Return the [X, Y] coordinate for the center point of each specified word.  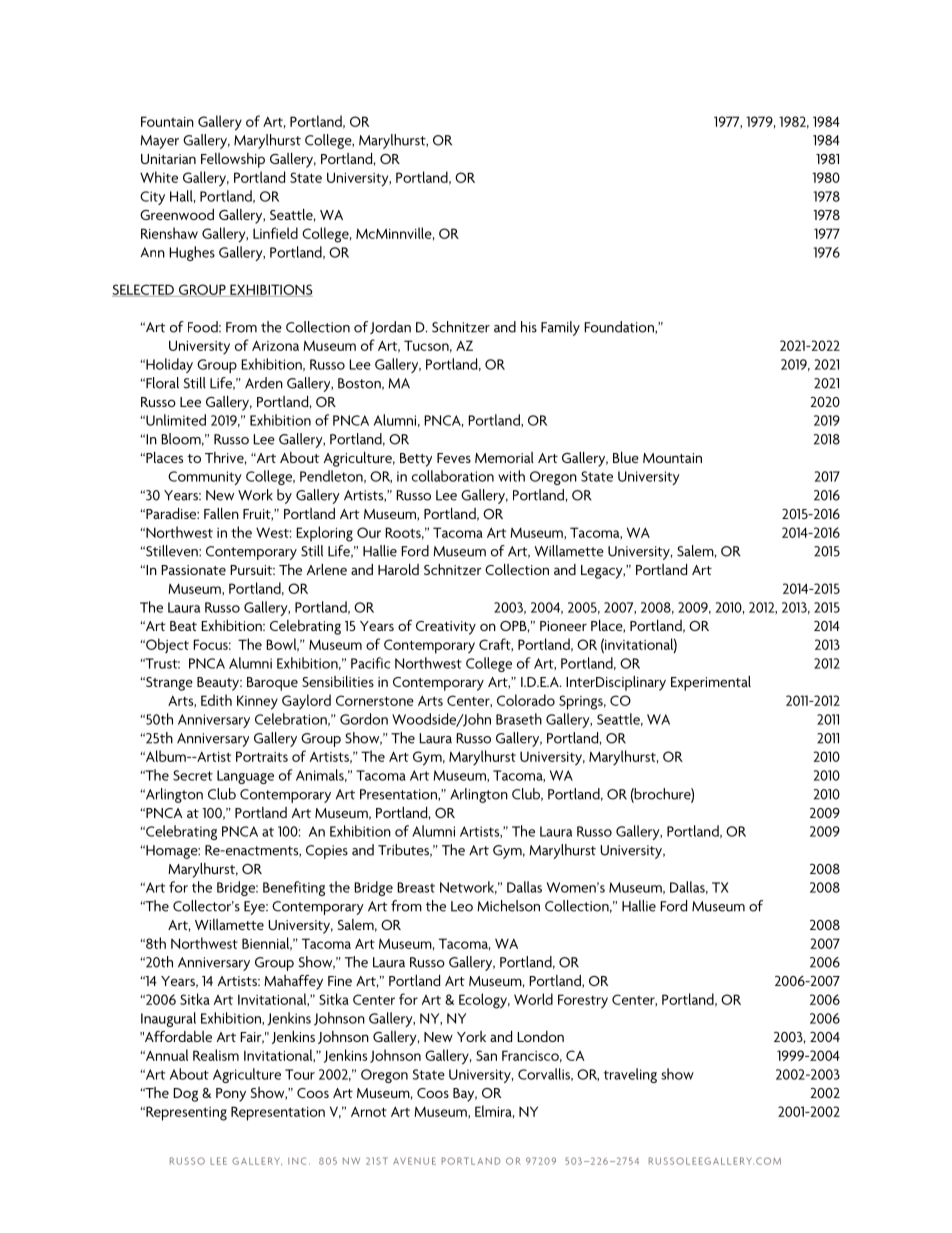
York [471, 1036]
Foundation [620, 327]
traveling [630, 1075]
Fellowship [233, 160]
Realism [216, 1055]
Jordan [390, 327]
